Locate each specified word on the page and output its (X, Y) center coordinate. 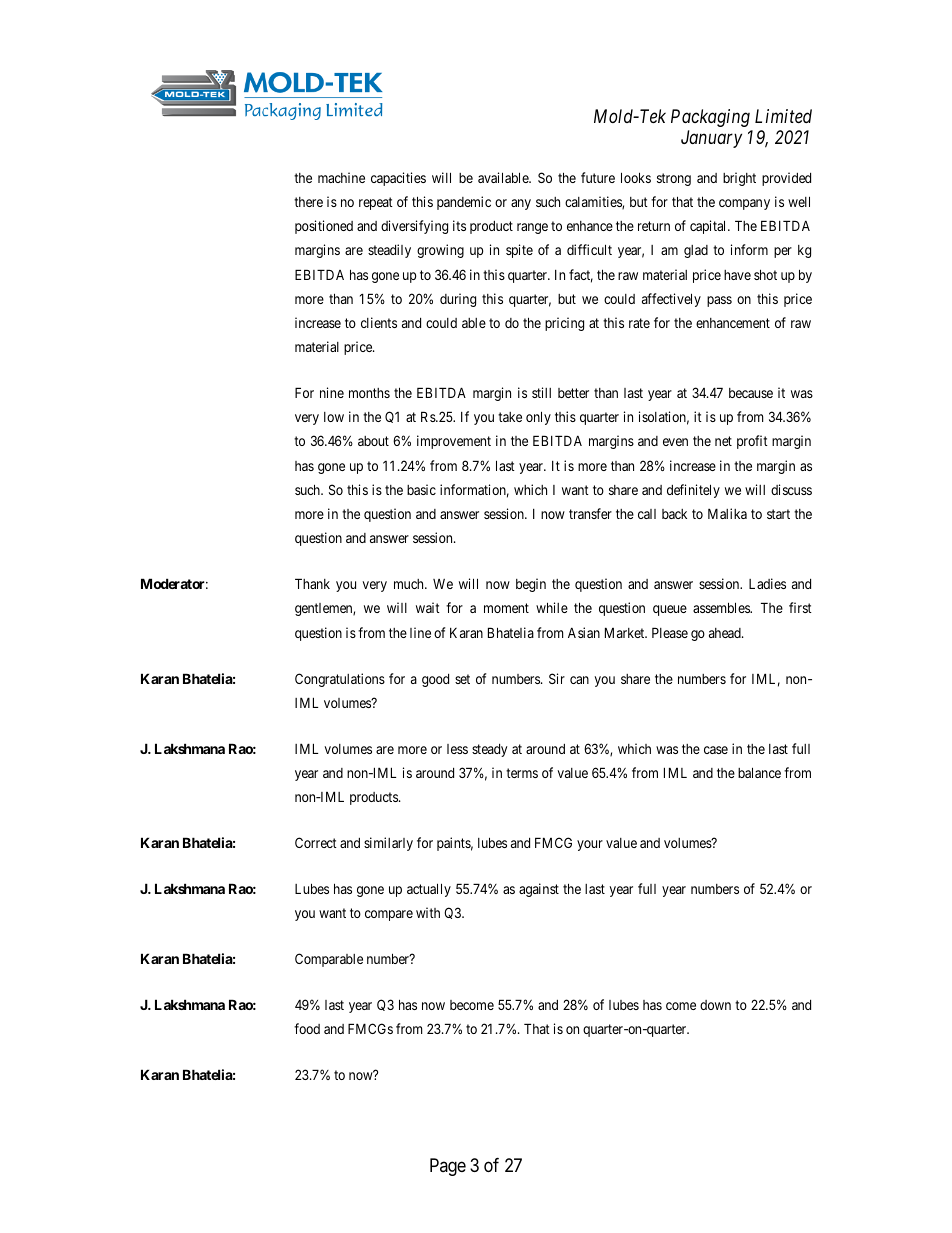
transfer (590, 513)
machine (341, 177)
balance (759, 772)
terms (522, 773)
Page (448, 1167)
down (715, 1005)
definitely (693, 491)
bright (739, 179)
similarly (388, 844)
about (373, 441)
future (598, 177)
